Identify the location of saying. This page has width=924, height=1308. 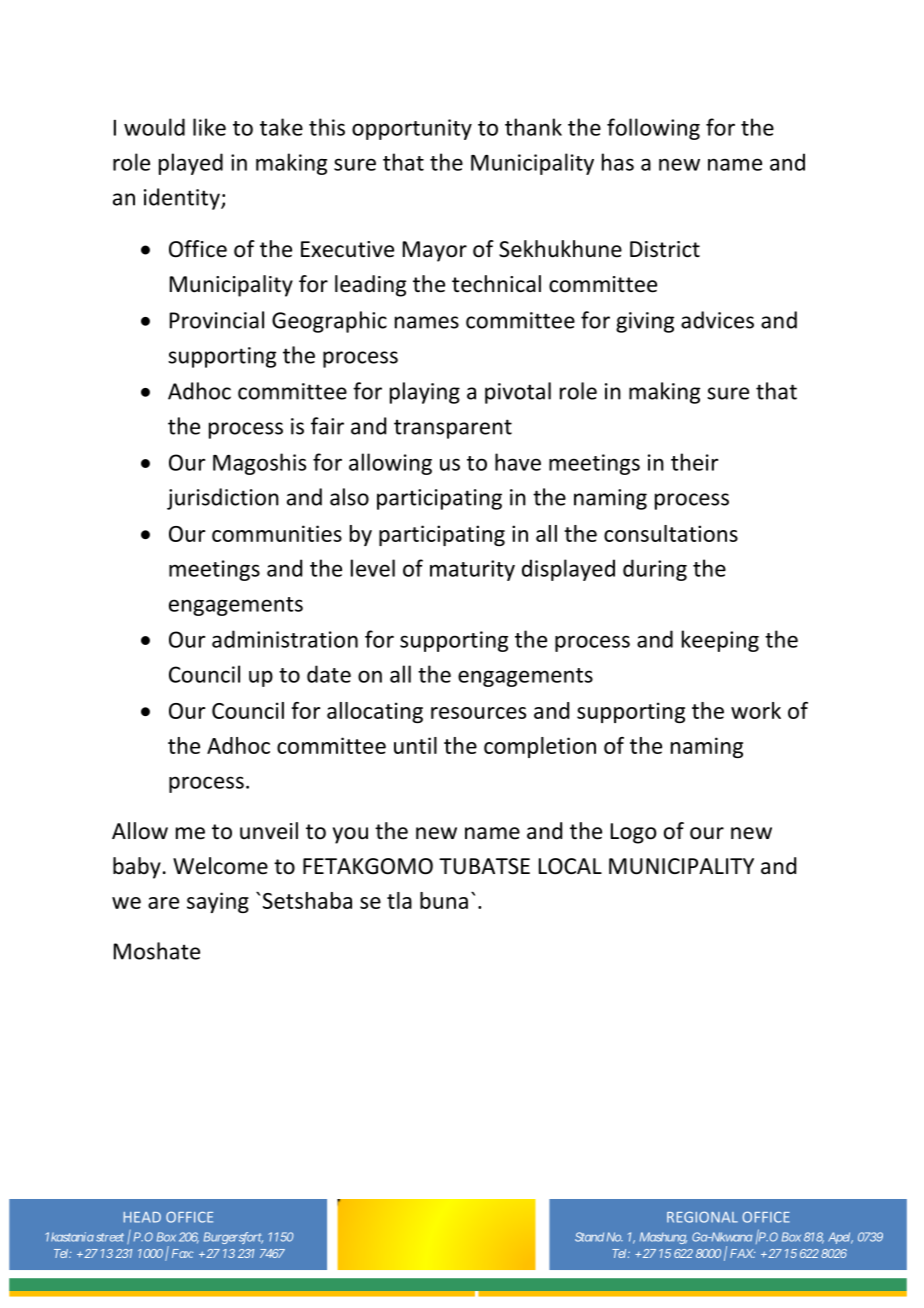
(218, 902).
